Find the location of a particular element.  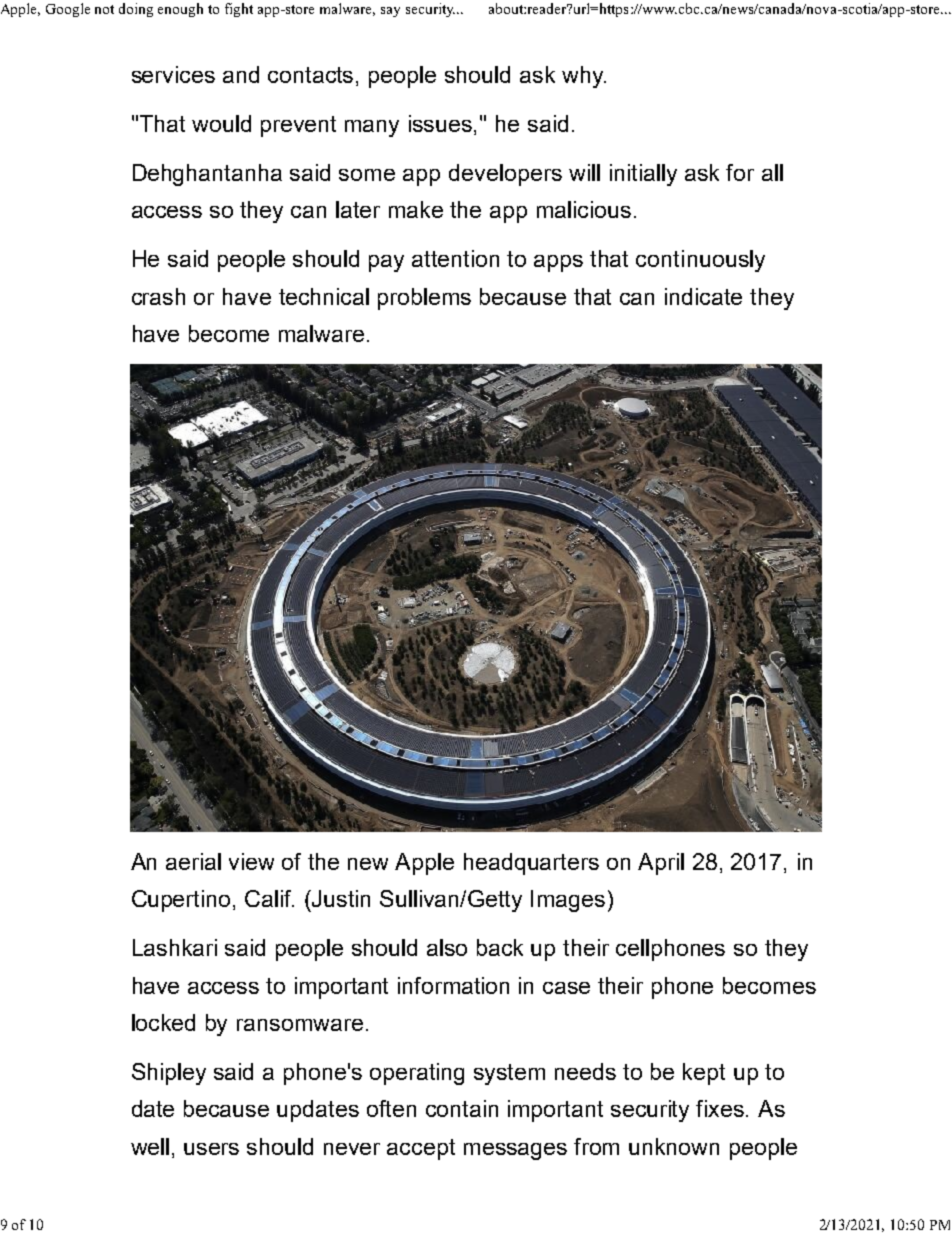

aerial is located at coordinates (193, 861).
